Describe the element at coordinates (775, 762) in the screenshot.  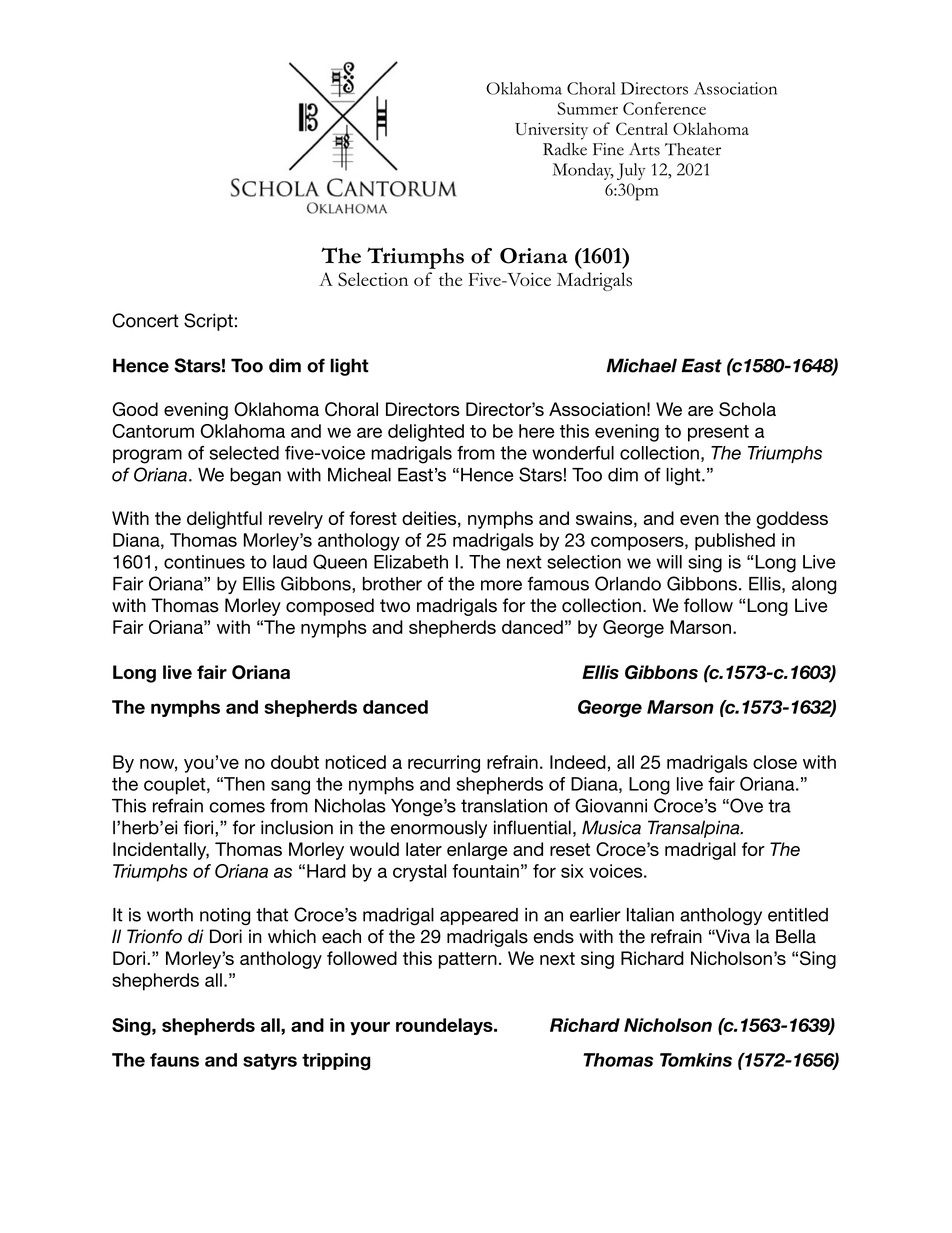
I see `close` at that location.
